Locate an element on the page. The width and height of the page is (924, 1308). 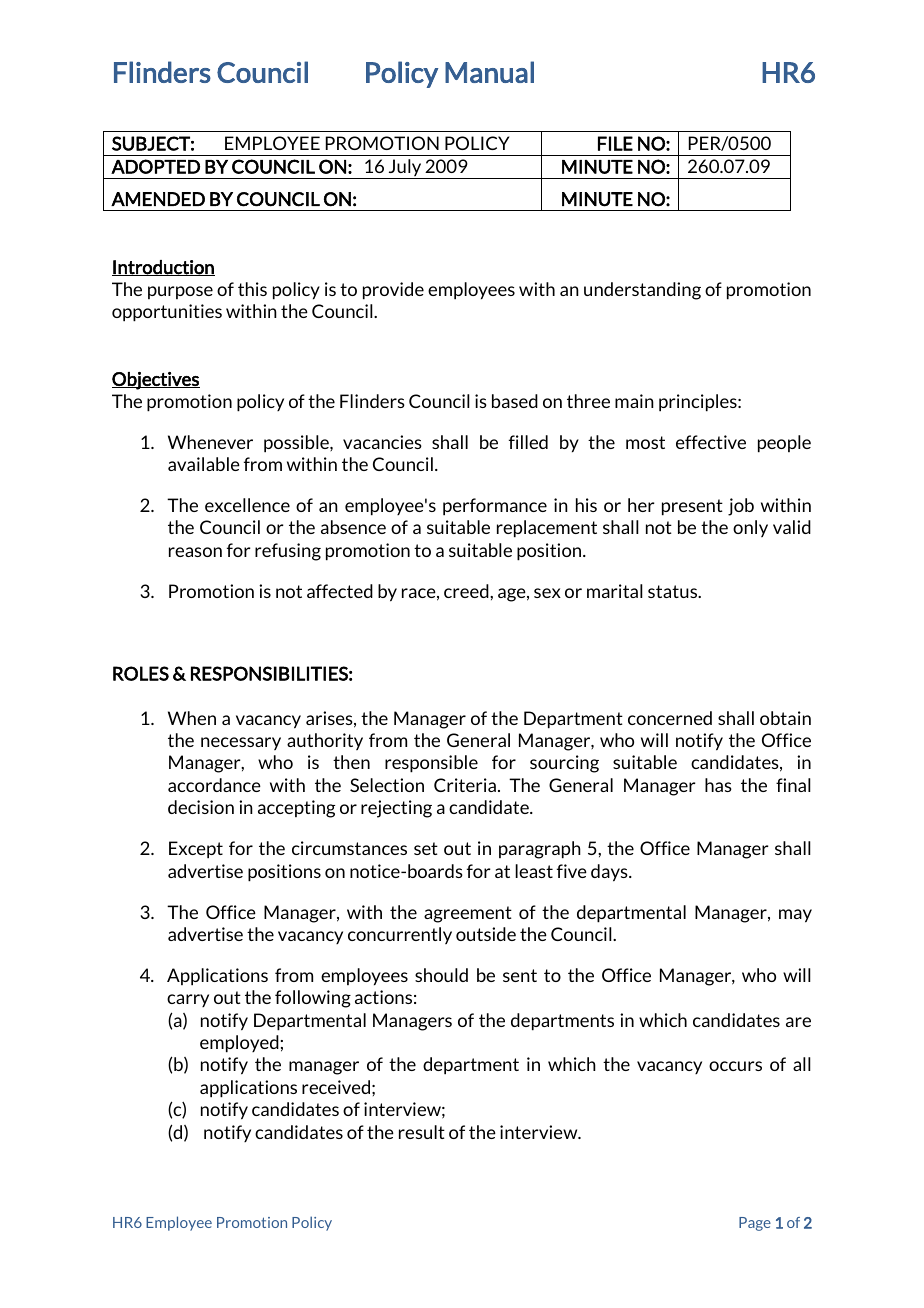
employed is located at coordinates (239, 1044).
